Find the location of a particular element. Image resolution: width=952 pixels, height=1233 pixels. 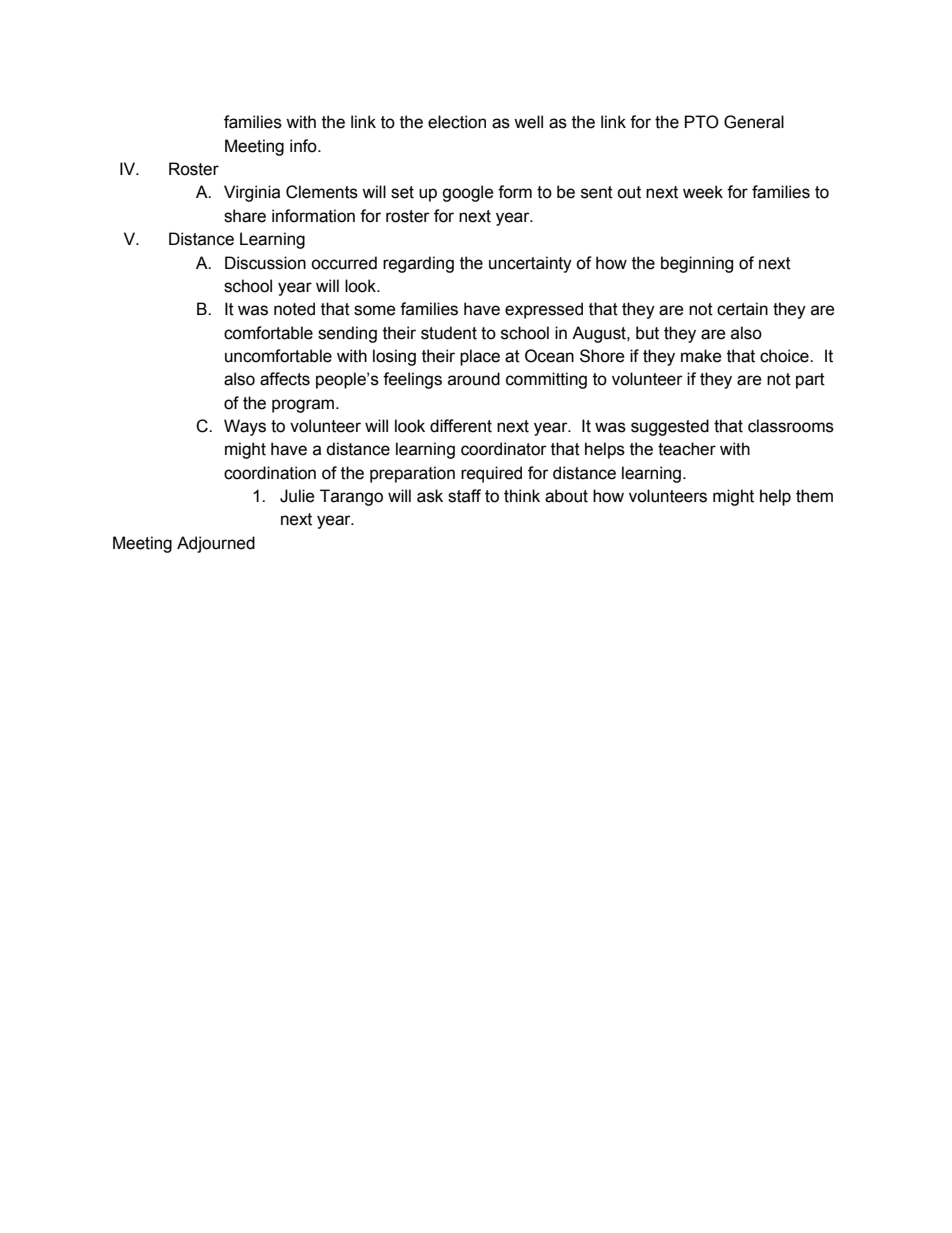

but is located at coordinates (647, 333).
